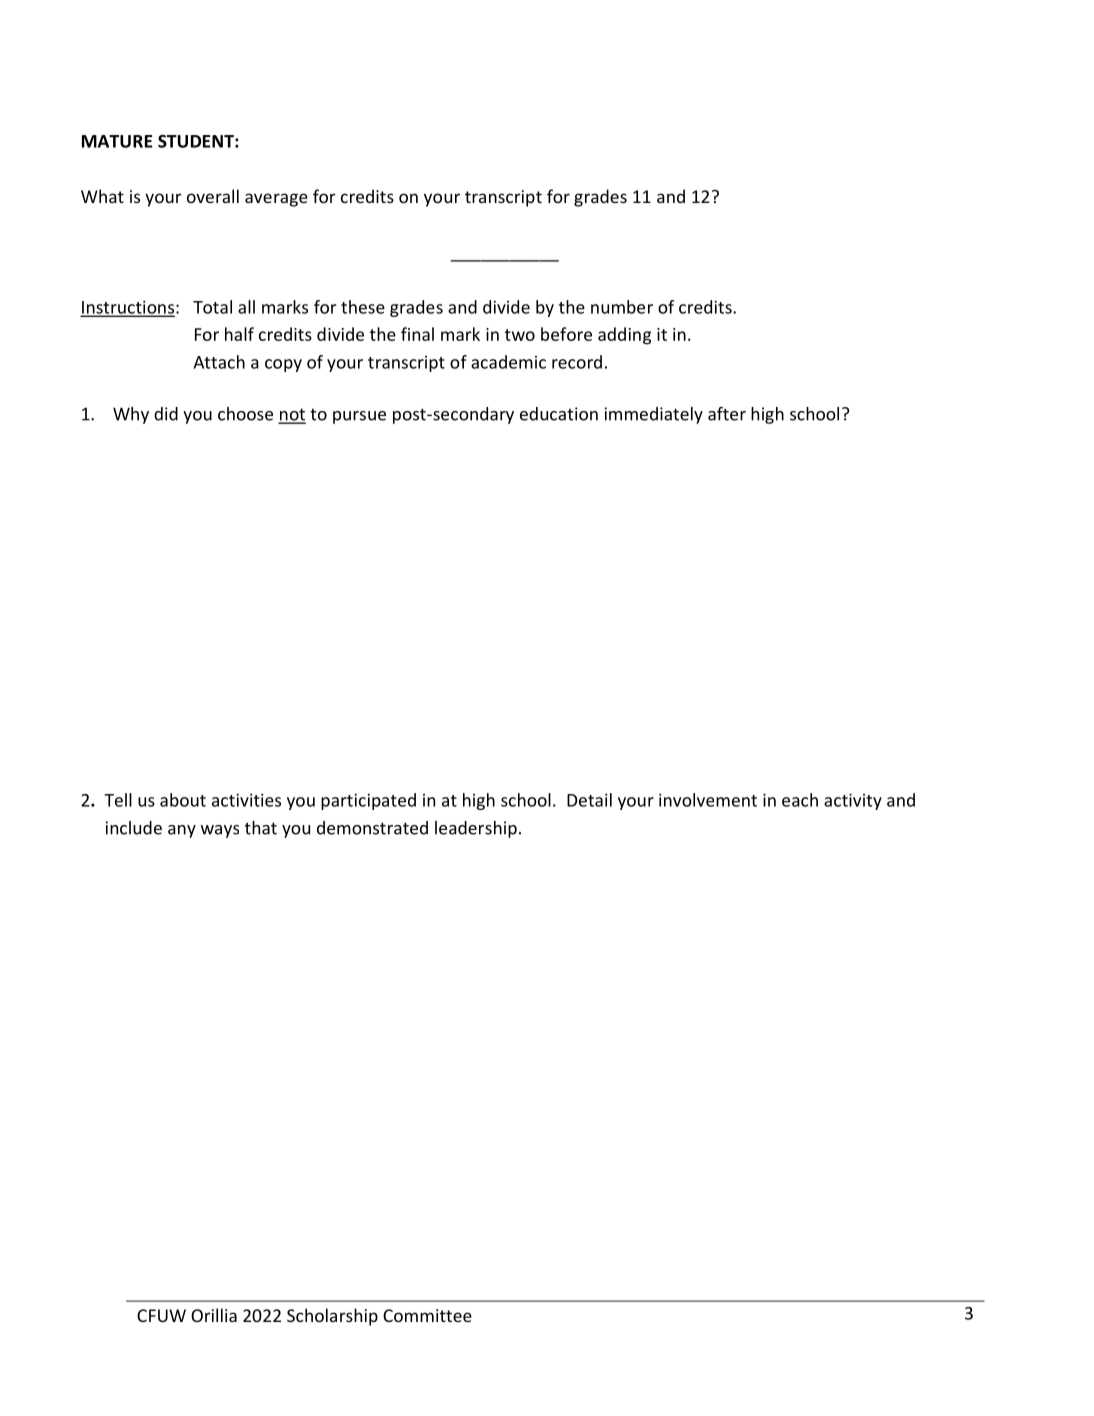  Describe the element at coordinates (622, 307) in the page. I see `number` at that location.
